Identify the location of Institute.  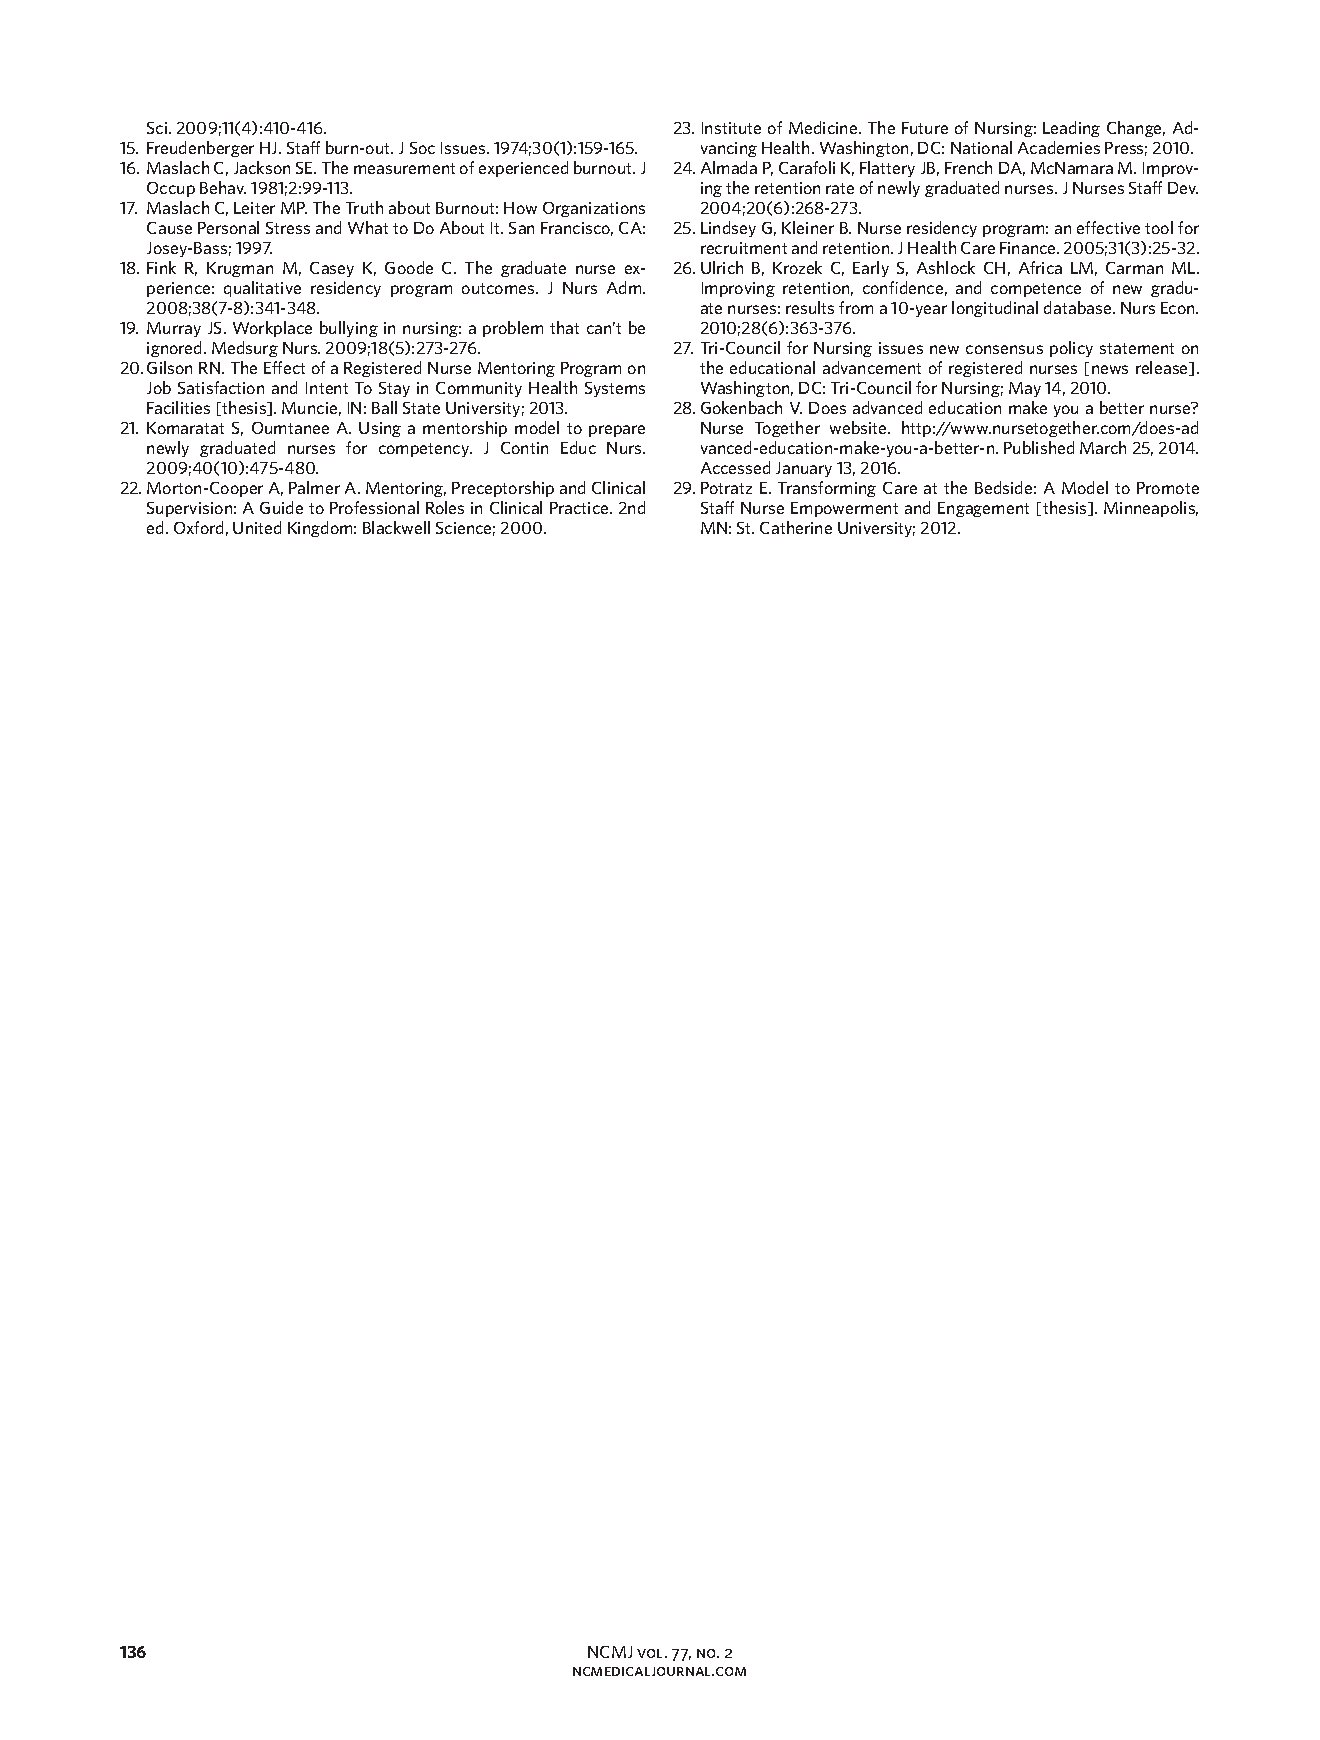
(731, 128).
